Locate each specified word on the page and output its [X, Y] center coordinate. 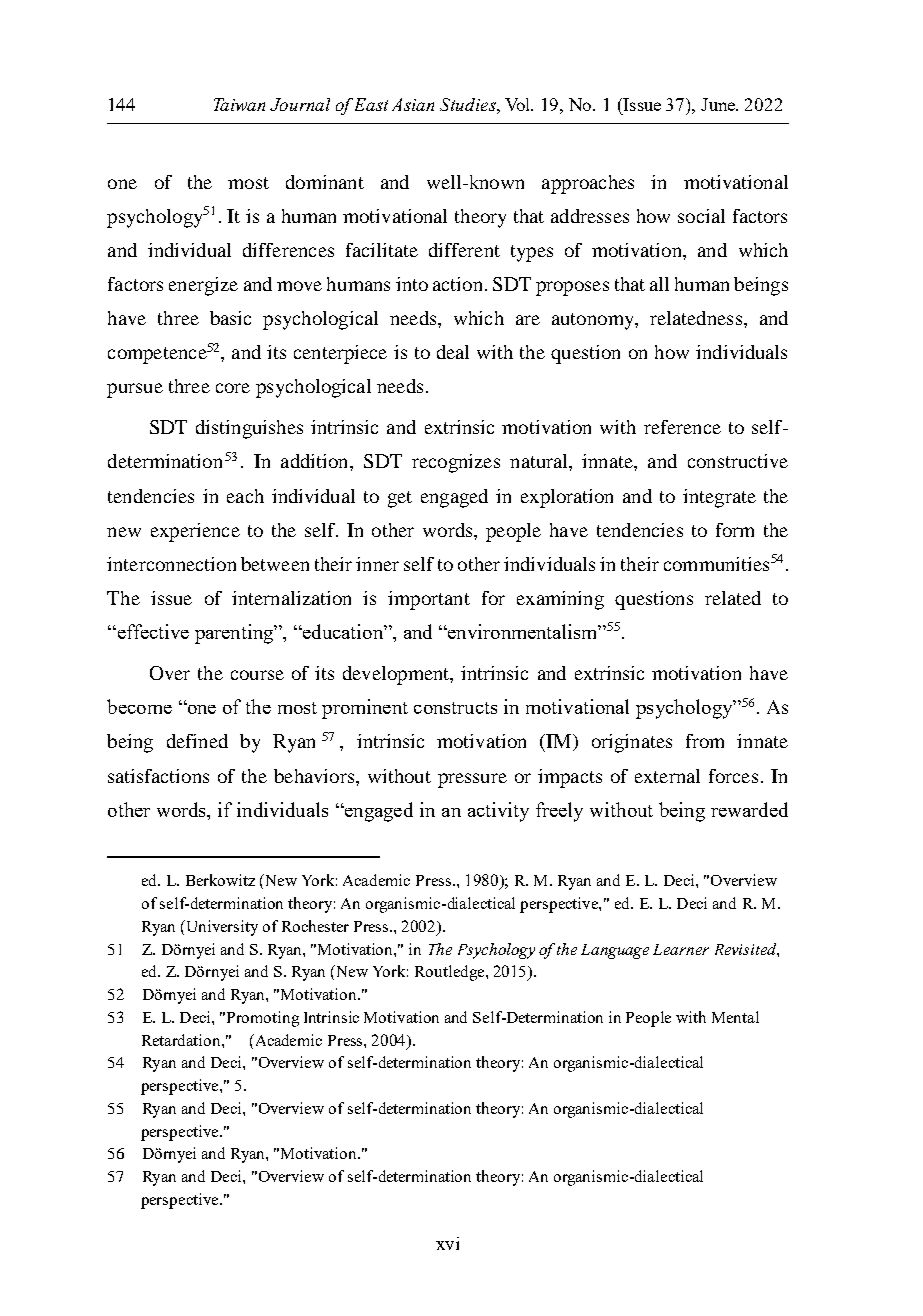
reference [682, 427]
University [221, 928]
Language [615, 951]
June [719, 104]
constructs [455, 708]
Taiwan [239, 104]
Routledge [451, 973]
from [705, 741]
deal [453, 352]
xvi [447, 1243]
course [257, 675]
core [233, 388]
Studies [469, 104]
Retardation [182, 1040]
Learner [681, 949]
